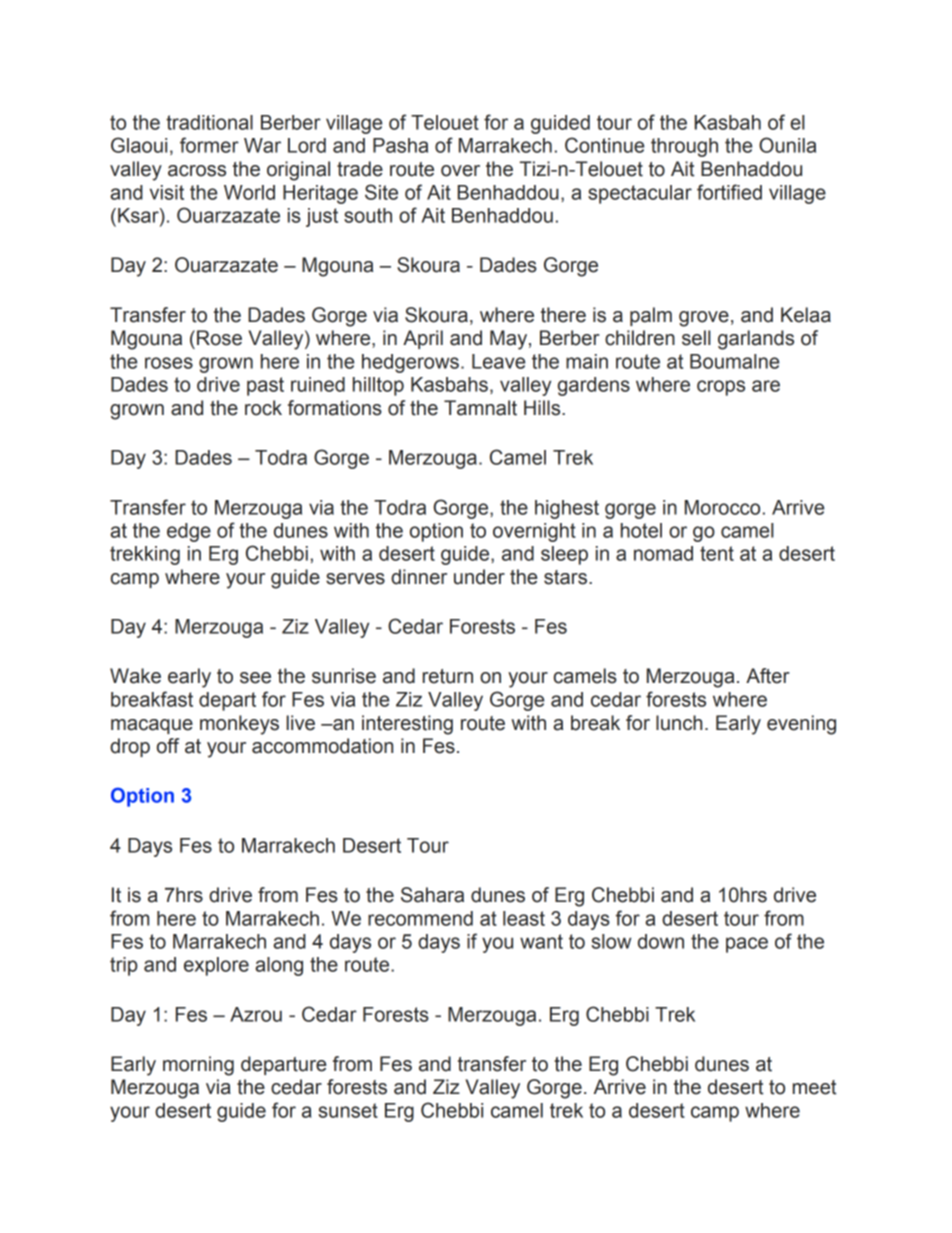 The width and height of the page is (952, 1233). Describe the element at coordinates (722, 507) in the page. I see `Morocco` at that location.
